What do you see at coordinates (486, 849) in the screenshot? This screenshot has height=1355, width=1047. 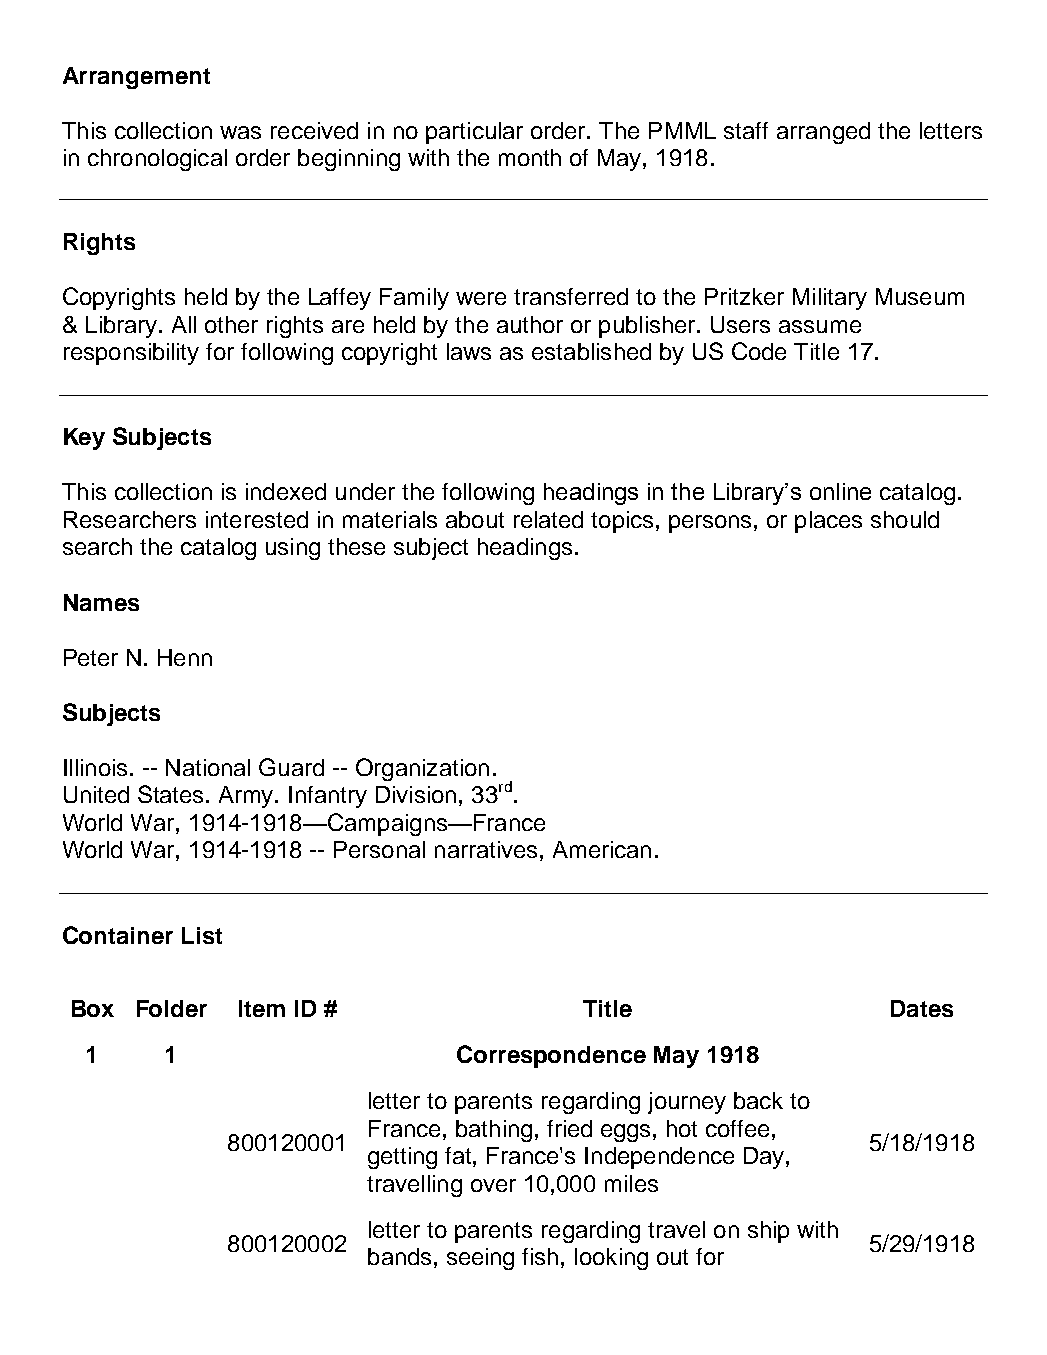 I see `narratives` at bounding box center [486, 849].
